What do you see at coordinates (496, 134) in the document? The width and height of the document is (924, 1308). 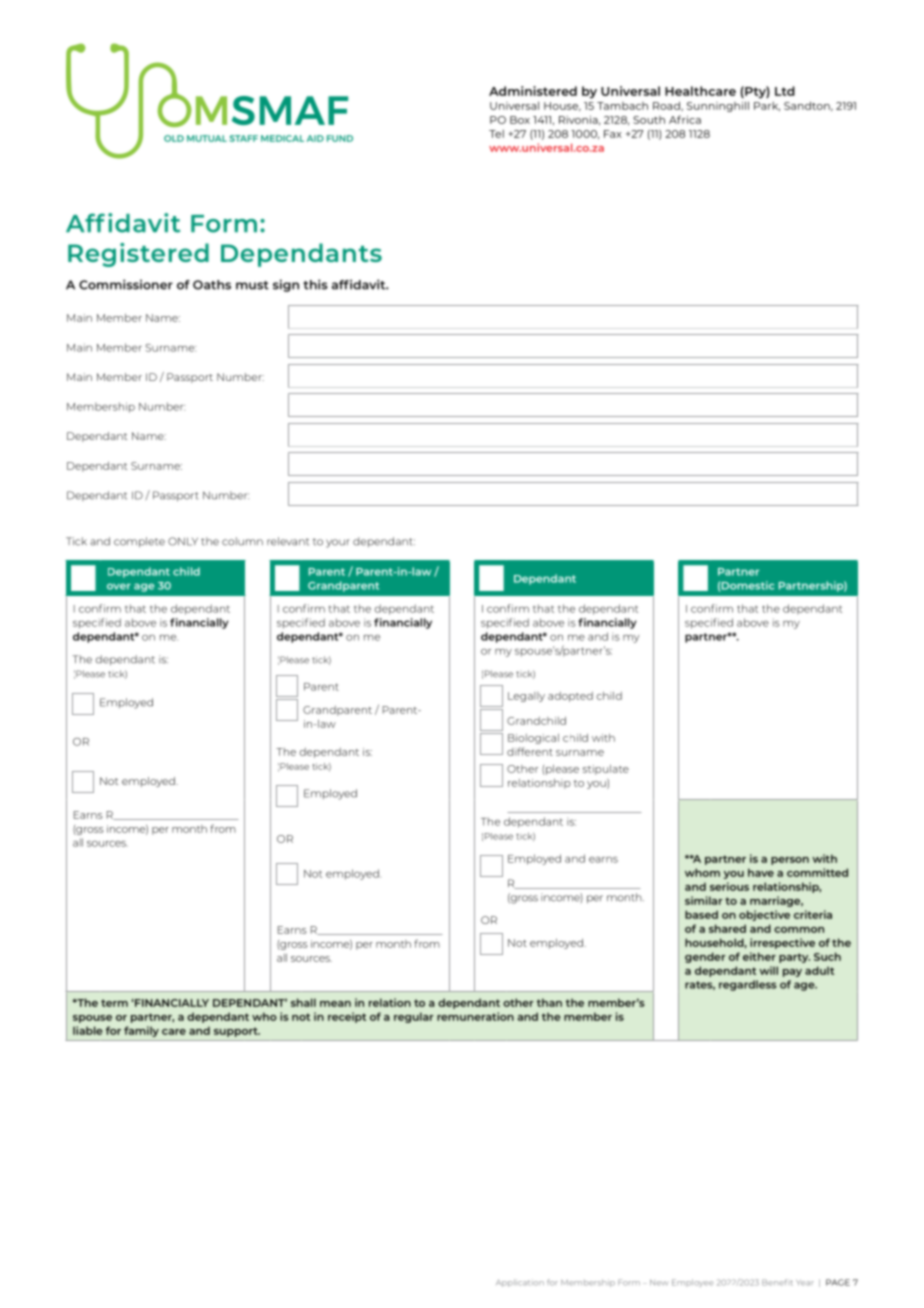 I see `Tel` at bounding box center [496, 134].
